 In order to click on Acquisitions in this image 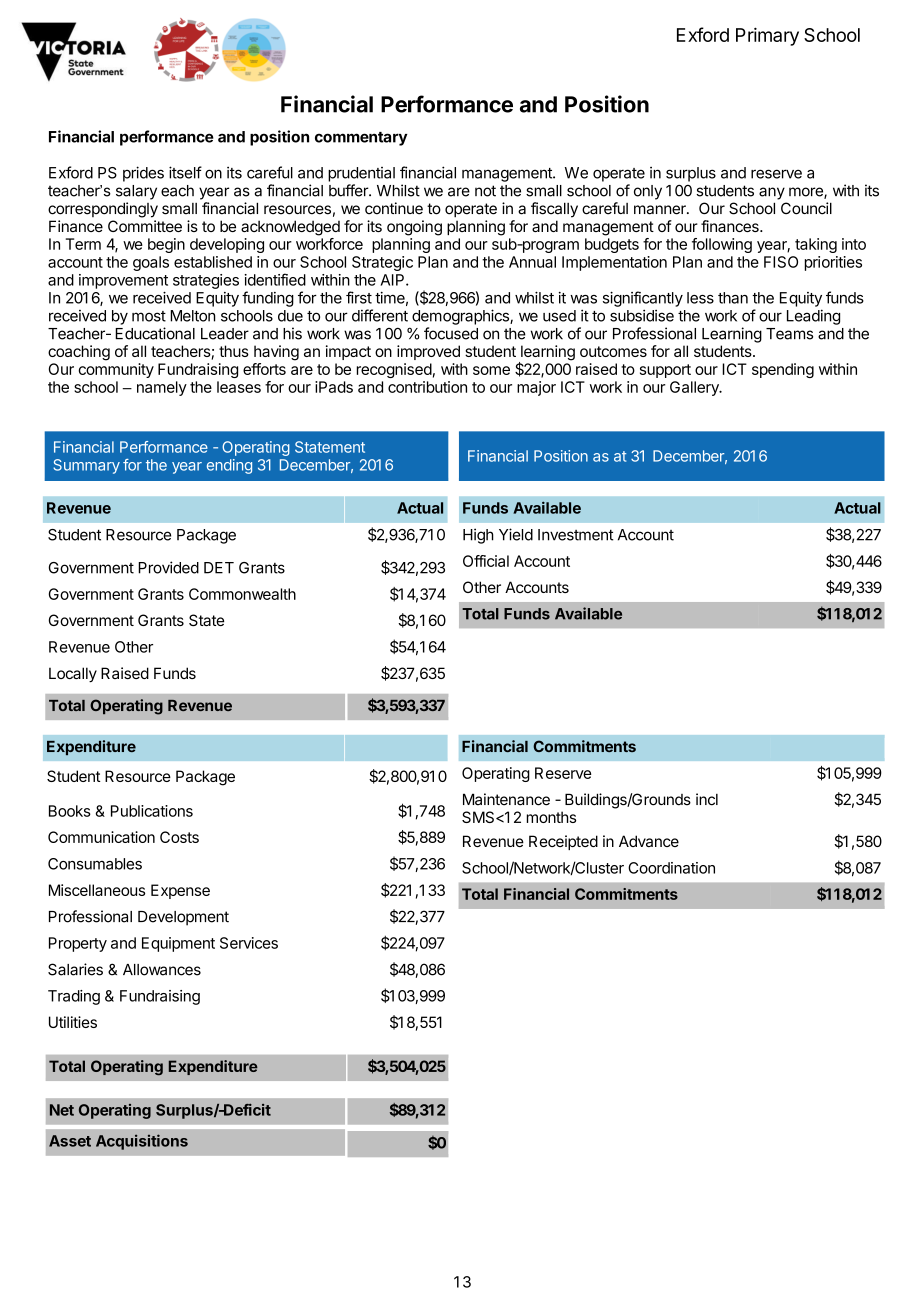, I will do `click(142, 1142)`.
